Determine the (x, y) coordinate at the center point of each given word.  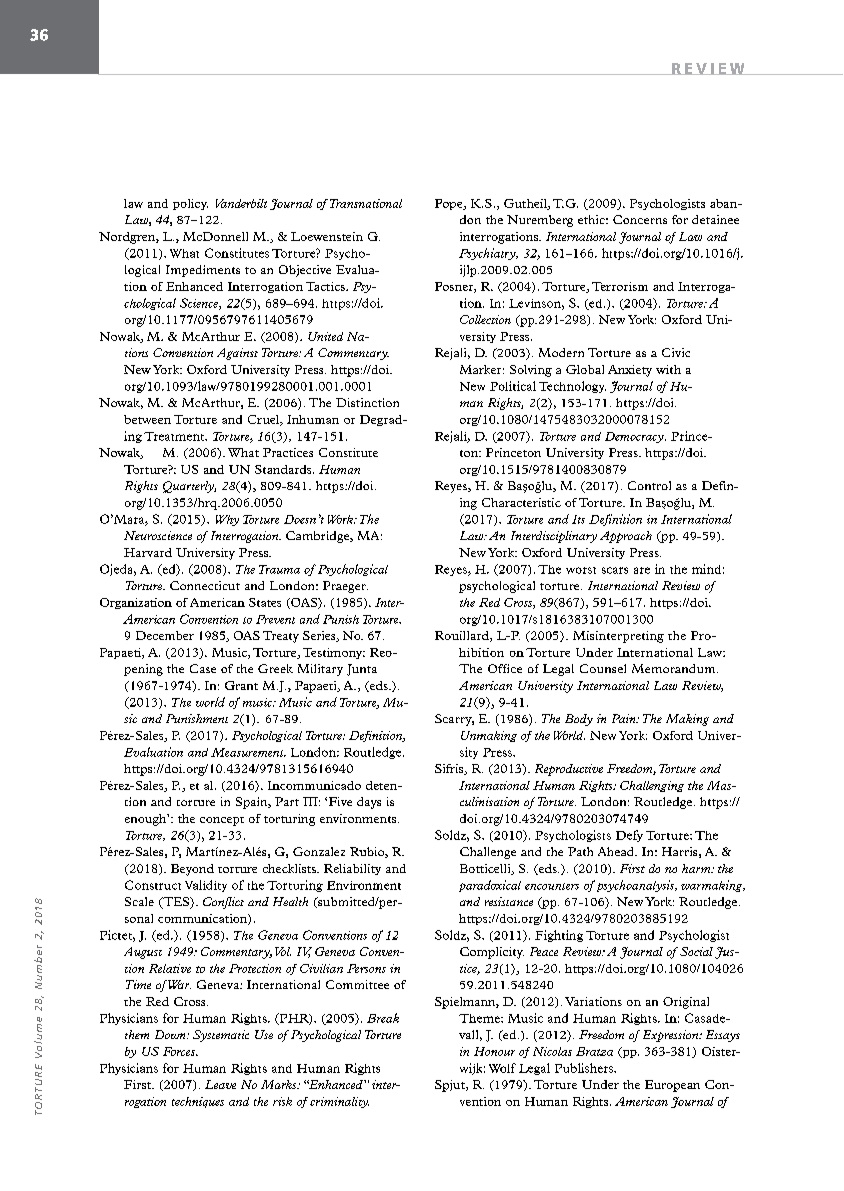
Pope (450, 204)
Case (203, 668)
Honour (494, 1051)
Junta (362, 670)
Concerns (640, 219)
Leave (220, 1084)
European (672, 1086)
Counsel (603, 668)
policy (190, 204)
